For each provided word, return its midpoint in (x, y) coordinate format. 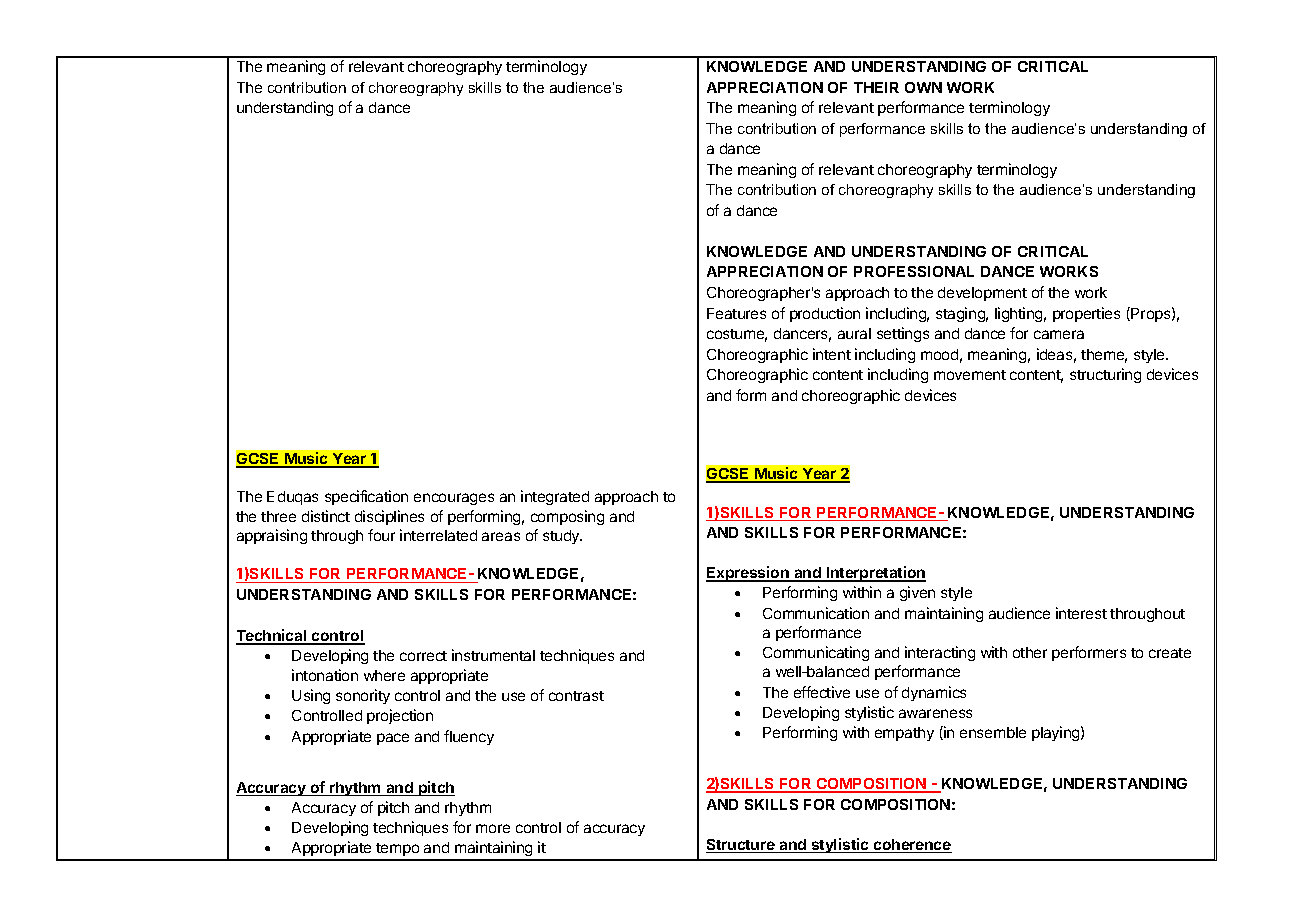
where (384, 675)
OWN (923, 87)
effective (822, 692)
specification (366, 497)
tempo (398, 851)
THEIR (876, 87)
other (1030, 652)
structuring (1105, 375)
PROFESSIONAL (914, 271)
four (381, 535)
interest (1081, 613)
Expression (748, 574)
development (982, 294)
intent (832, 354)
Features (736, 313)
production (825, 314)
